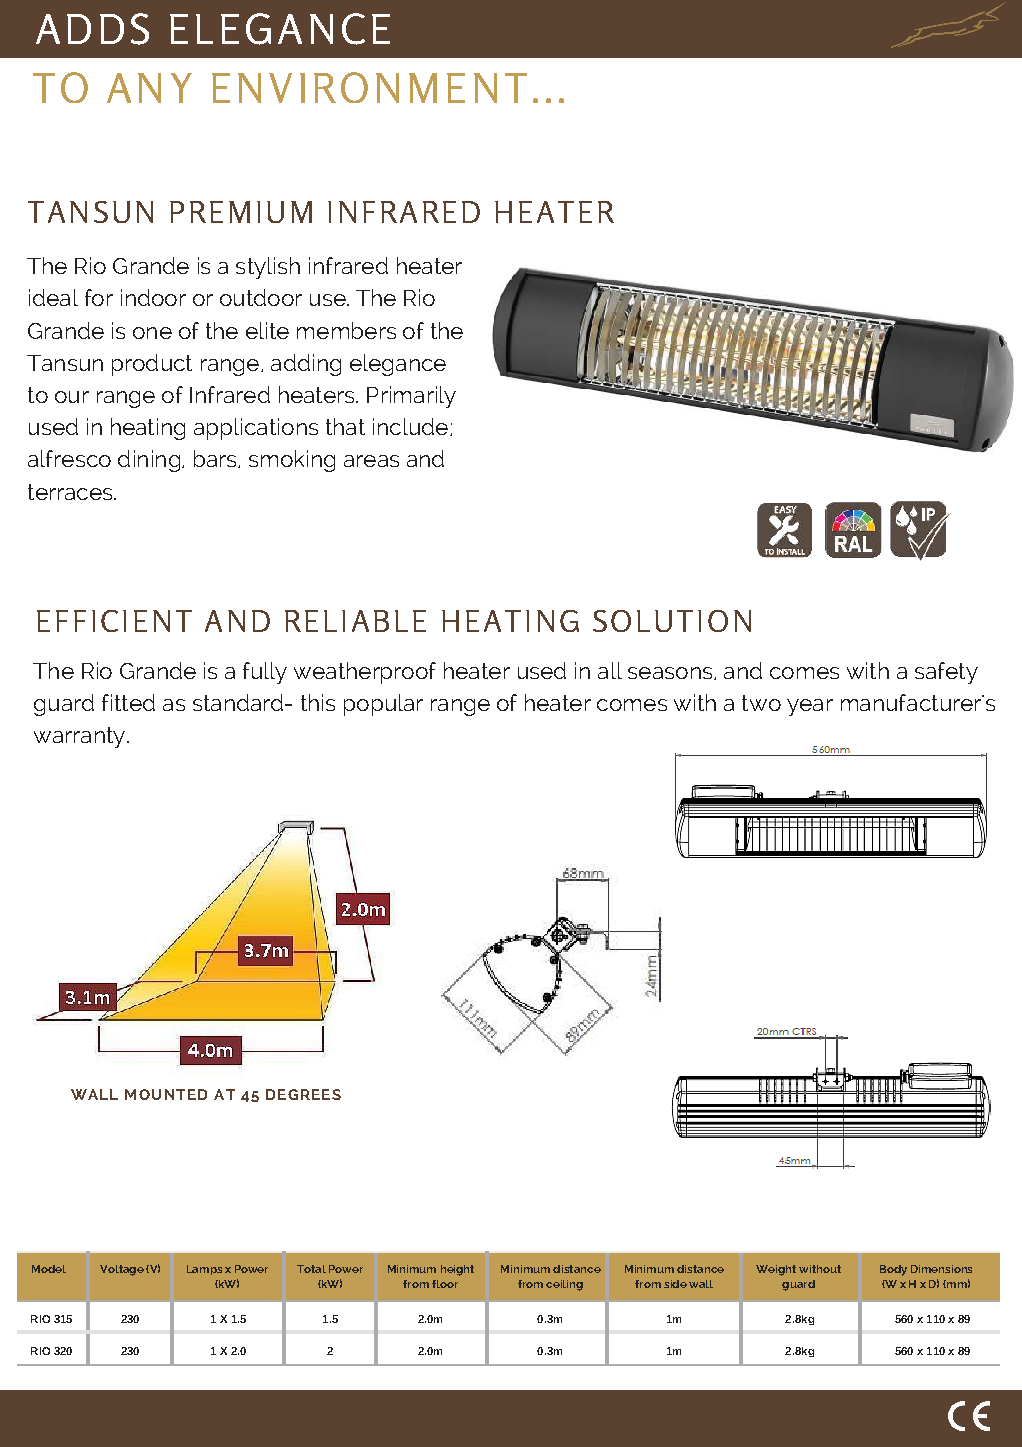  I want to click on members, so click(346, 330).
